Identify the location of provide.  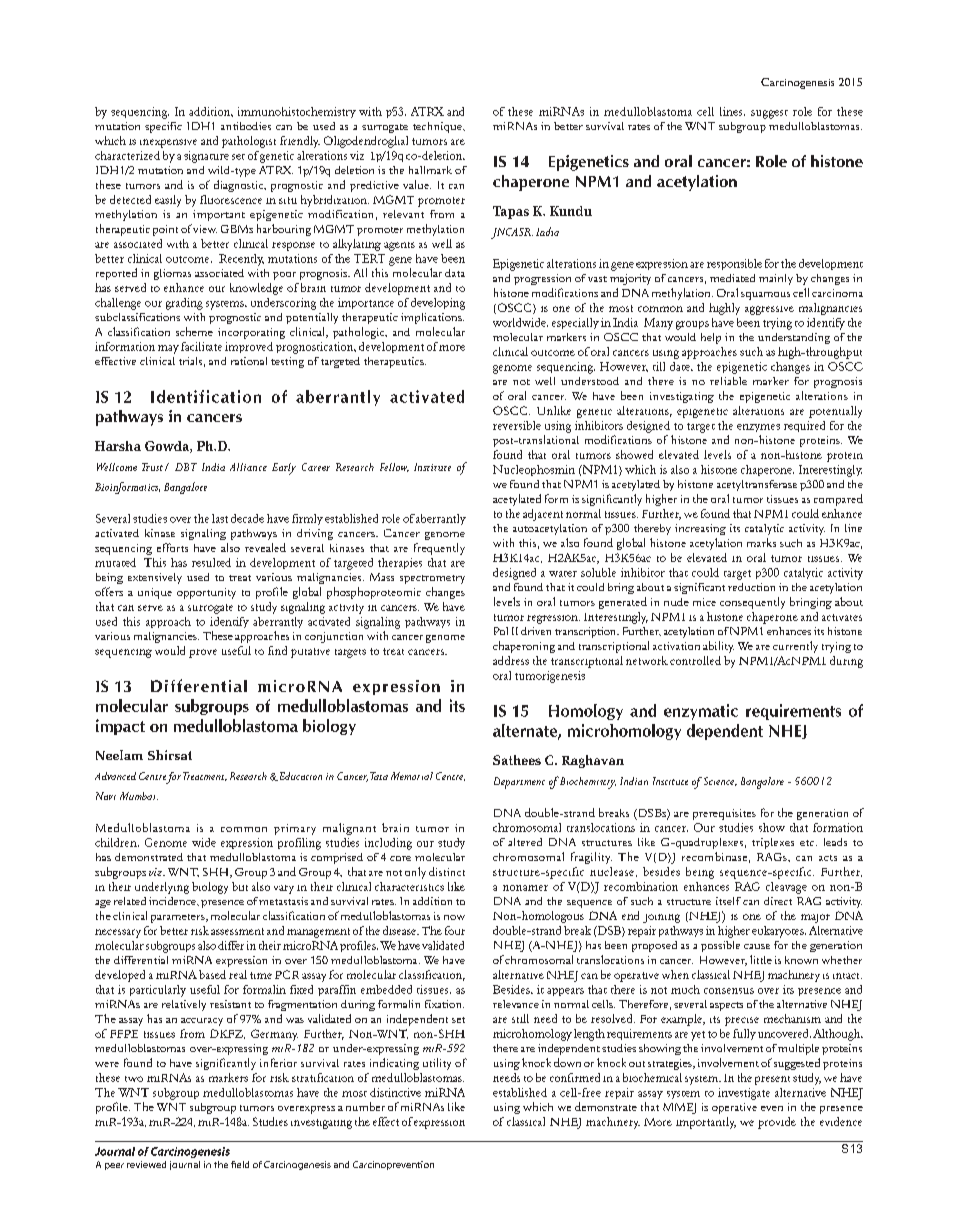
(777, 1123).
